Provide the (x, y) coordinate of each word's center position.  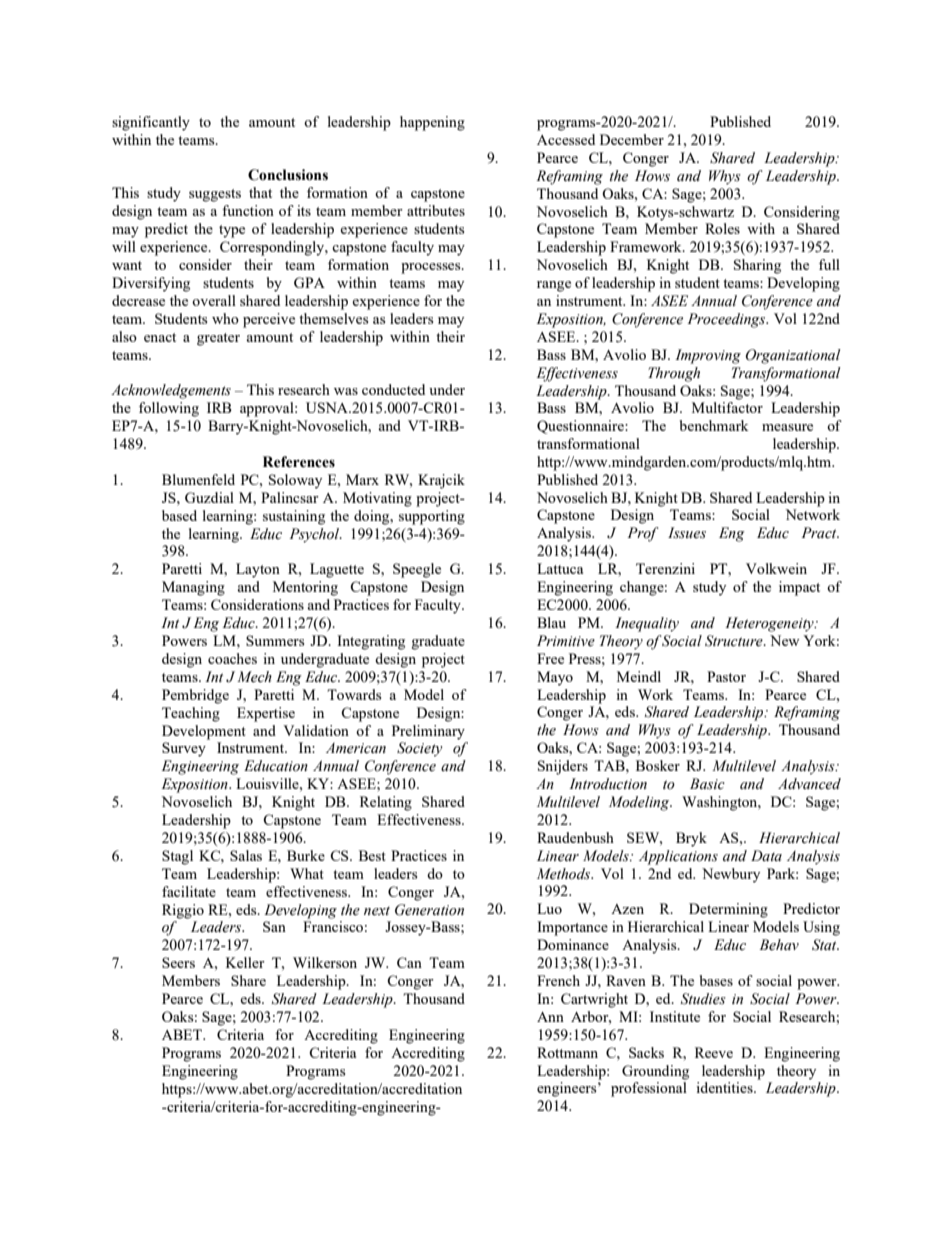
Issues (687, 533)
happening (432, 123)
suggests (215, 195)
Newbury (731, 875)
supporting (432, 517)
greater (218, 339)
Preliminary (428, 732)
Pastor (726, 676)
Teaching (191, 714)
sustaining (294, 517)
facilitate (189, 891)
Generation (429, 910)
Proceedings (727, 320)
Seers (178, 962)
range (554, 286)
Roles (722, 228)
